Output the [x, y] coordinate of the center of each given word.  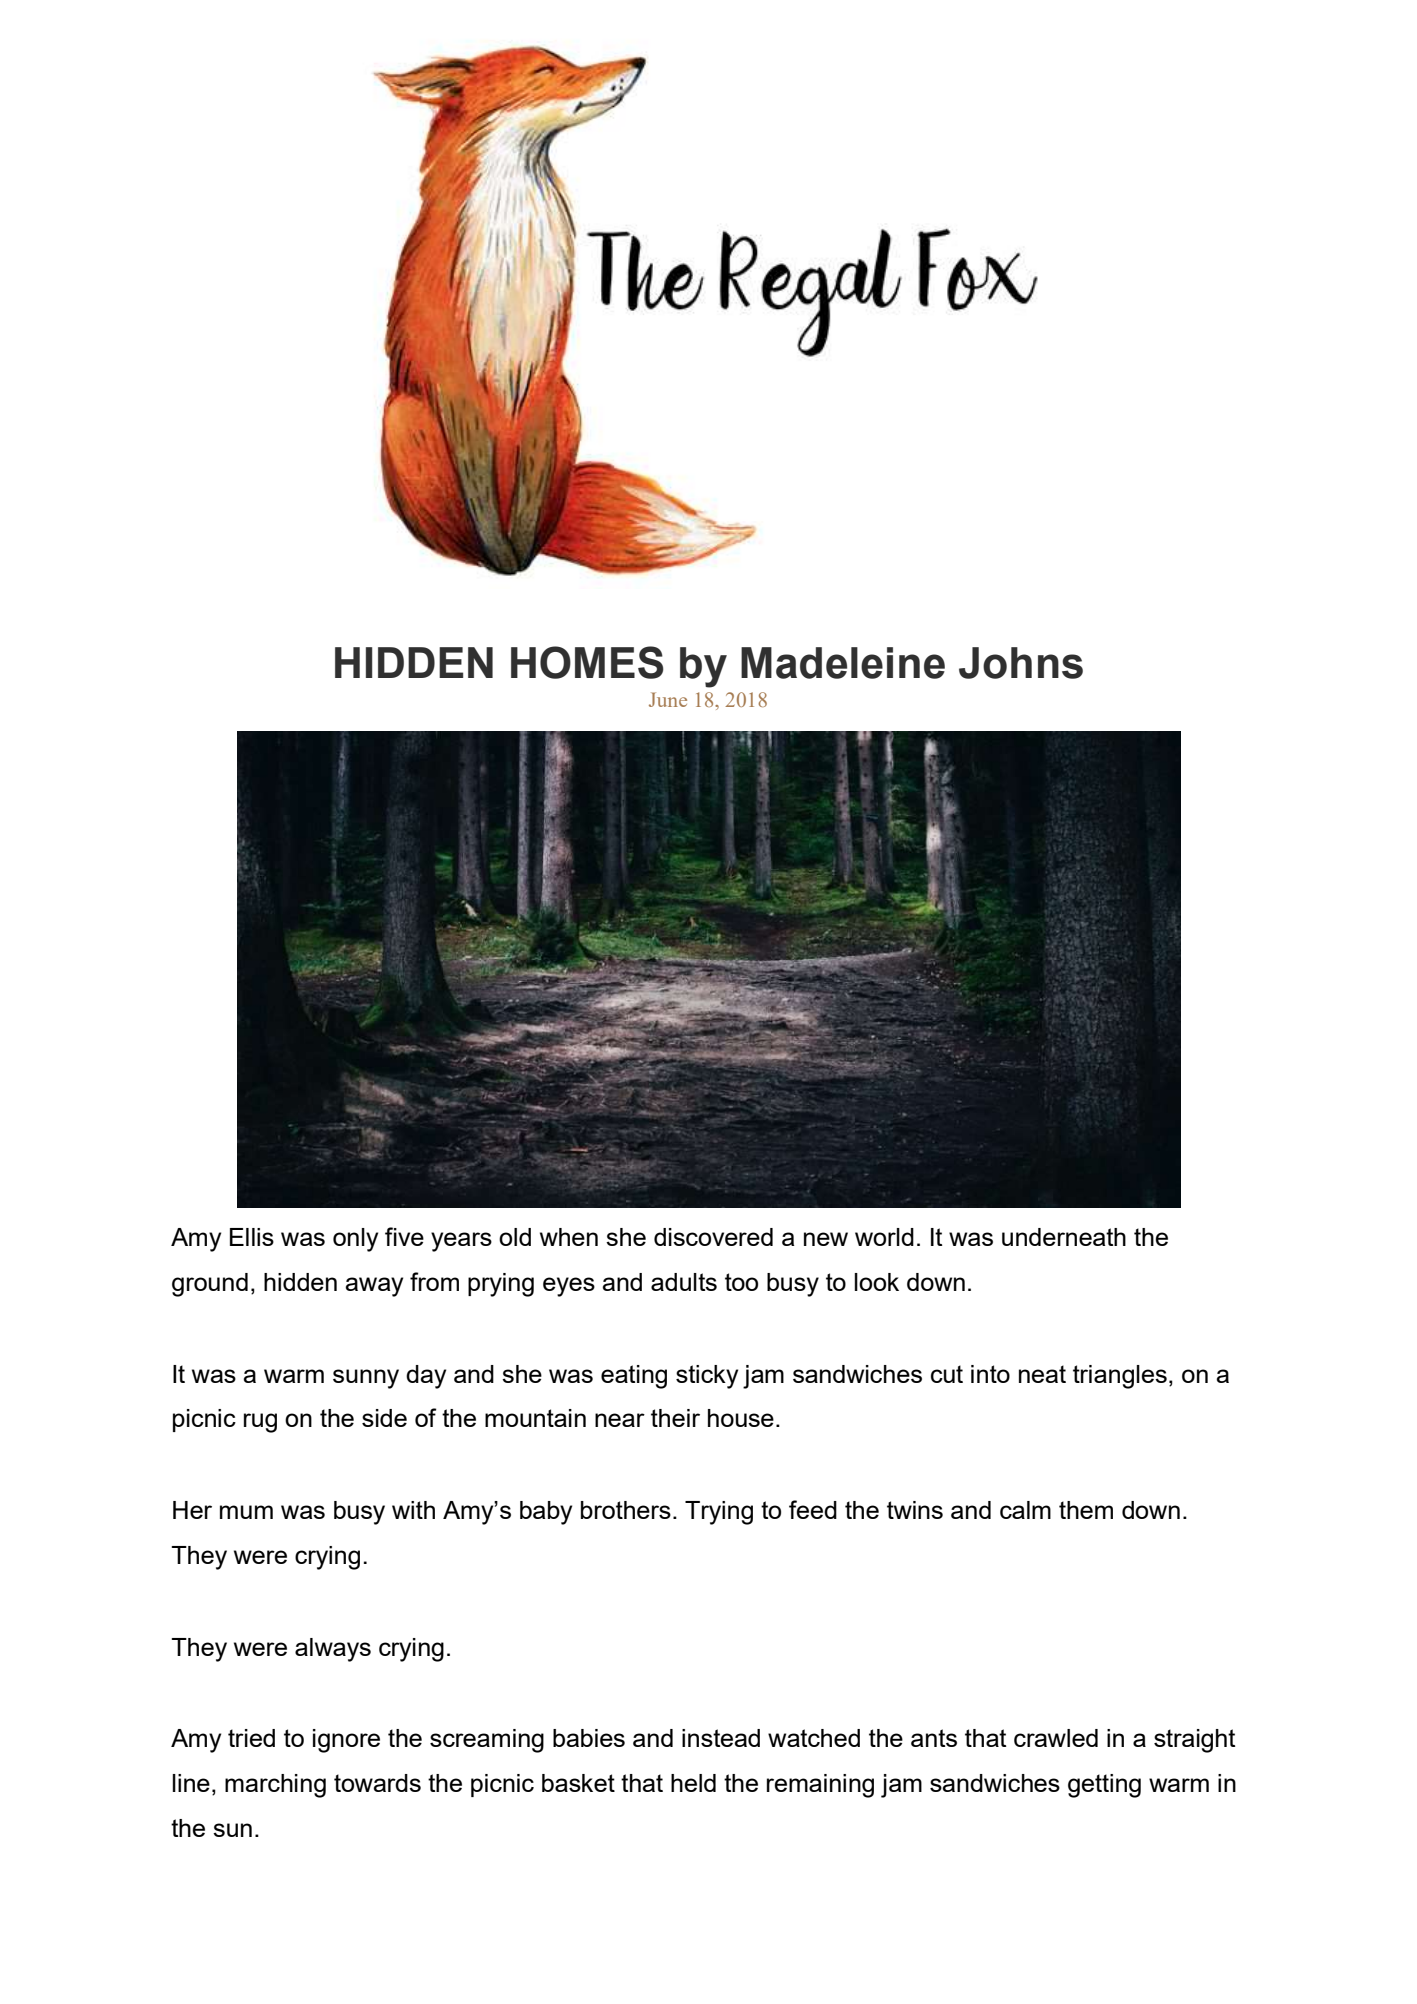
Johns [1021, 663]
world [884, 1237]
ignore [346, 1741]
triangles [1120, 1377]
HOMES [587, 662]
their [675, 1418]
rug [260, 1423]
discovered [713, 1237]
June [668, 699]
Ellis [252, 1237]
